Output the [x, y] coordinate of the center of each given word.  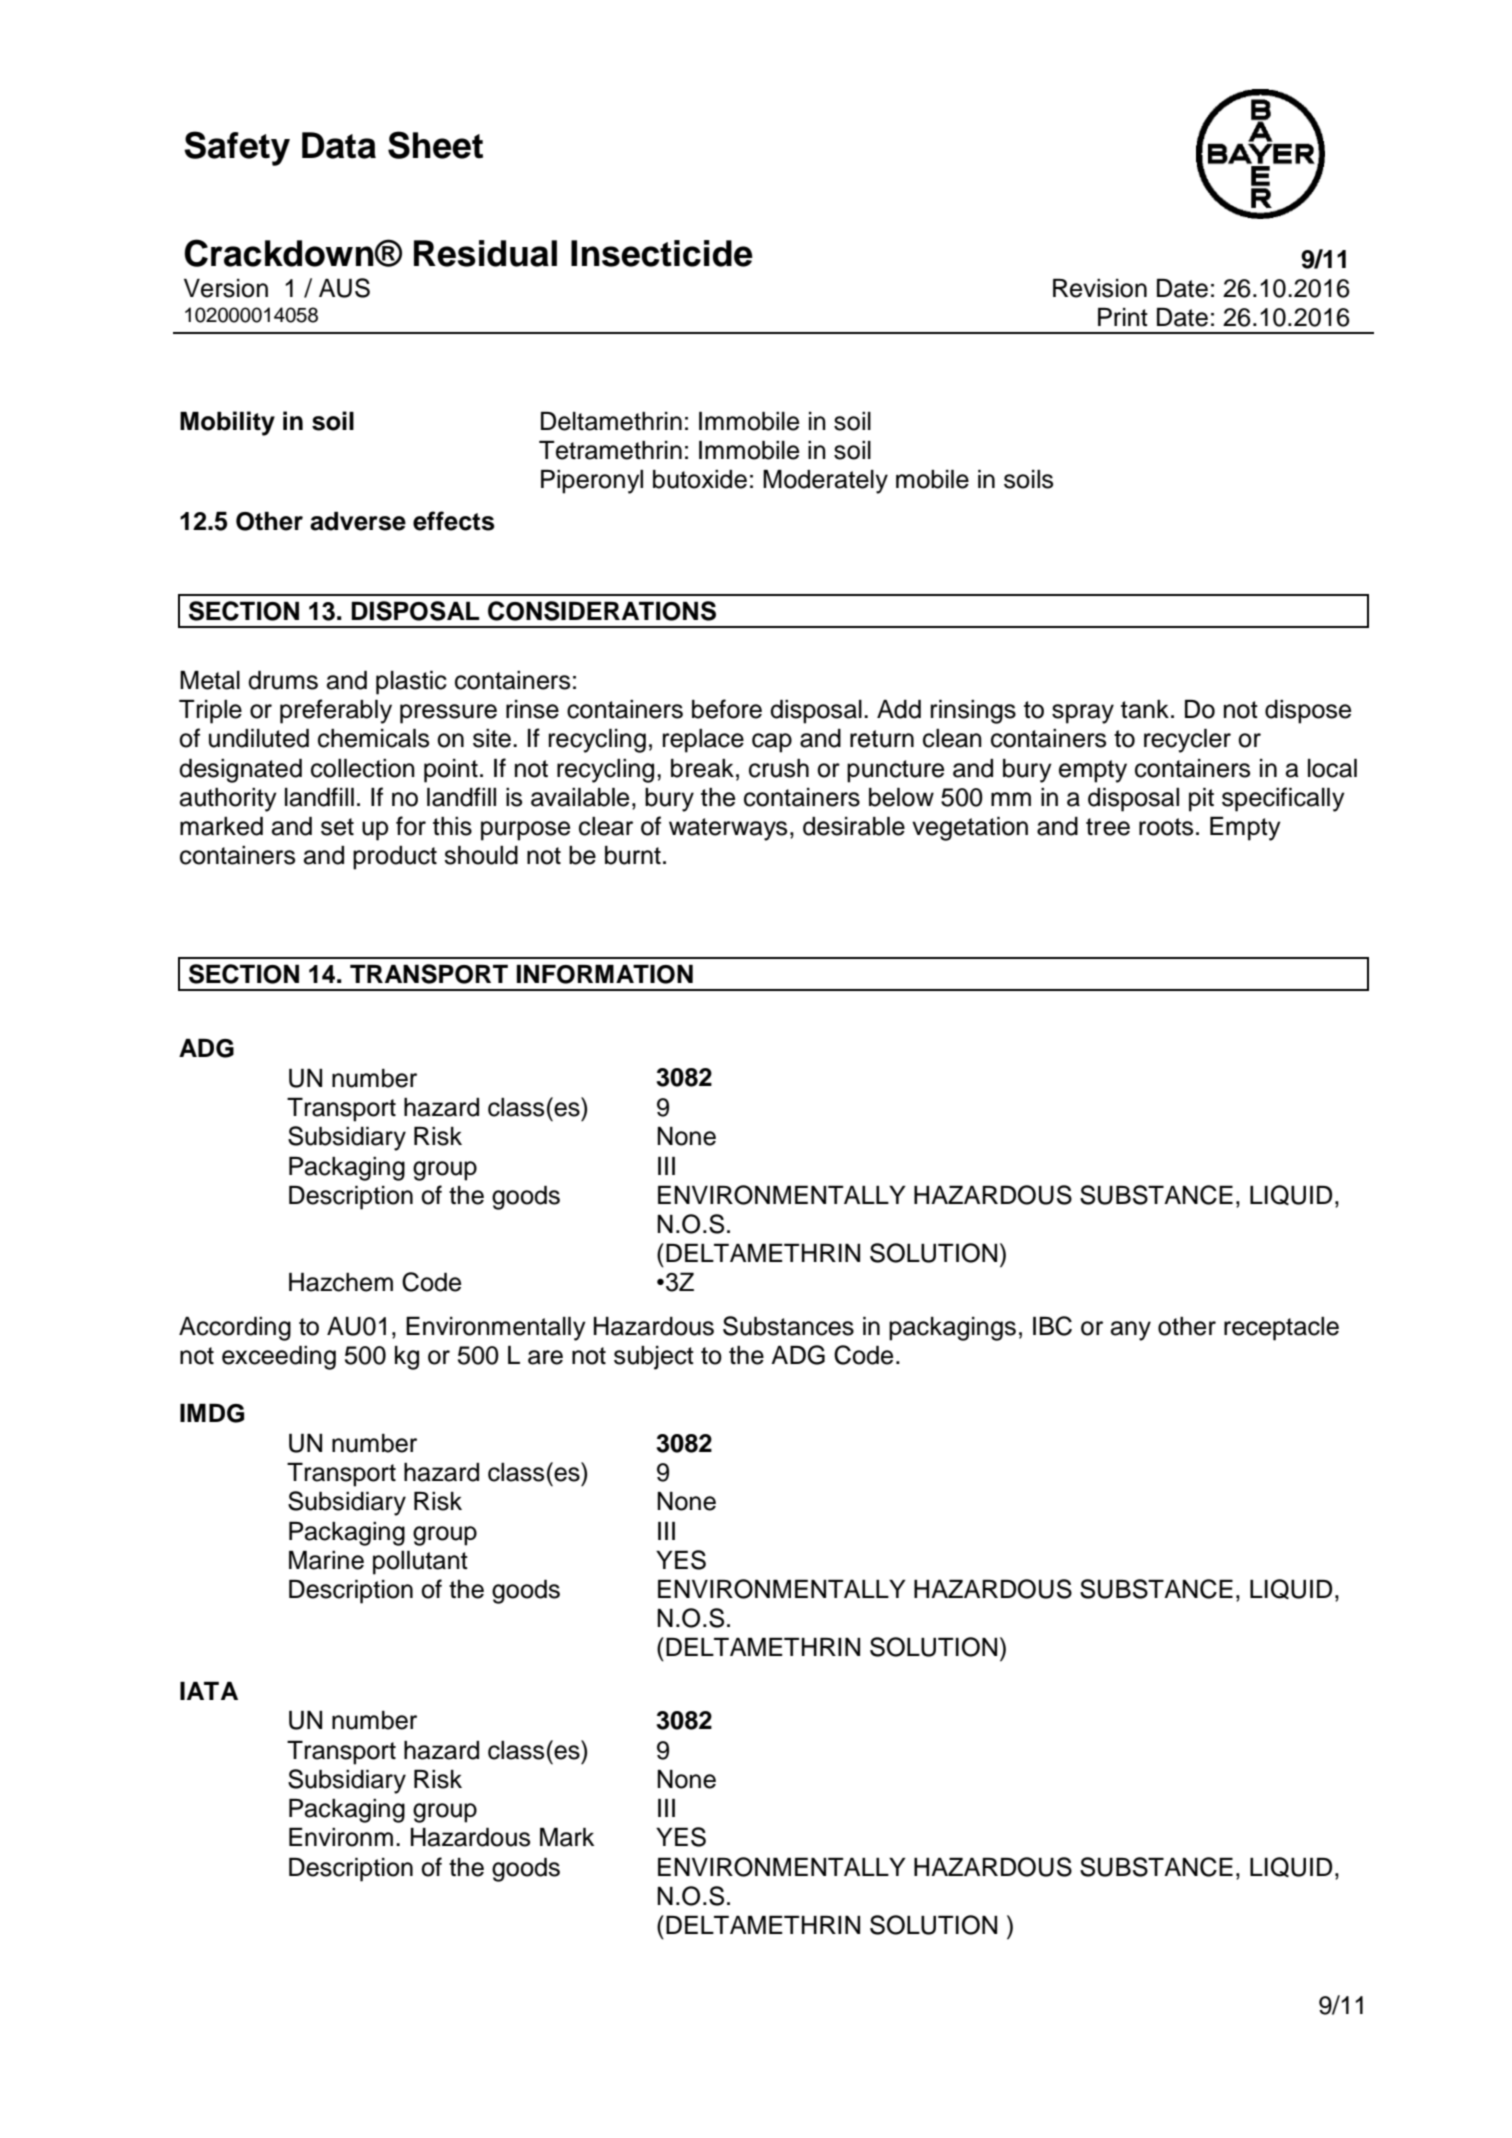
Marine [326, 1560]
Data [339, 145]
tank [1145, 709]
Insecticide [662, 253]
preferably [336, 711]
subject [654, 1358]
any [1131, 1331]
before [727, 709]
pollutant [420, 1563]
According [235, 1329]
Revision [1100, 288]
